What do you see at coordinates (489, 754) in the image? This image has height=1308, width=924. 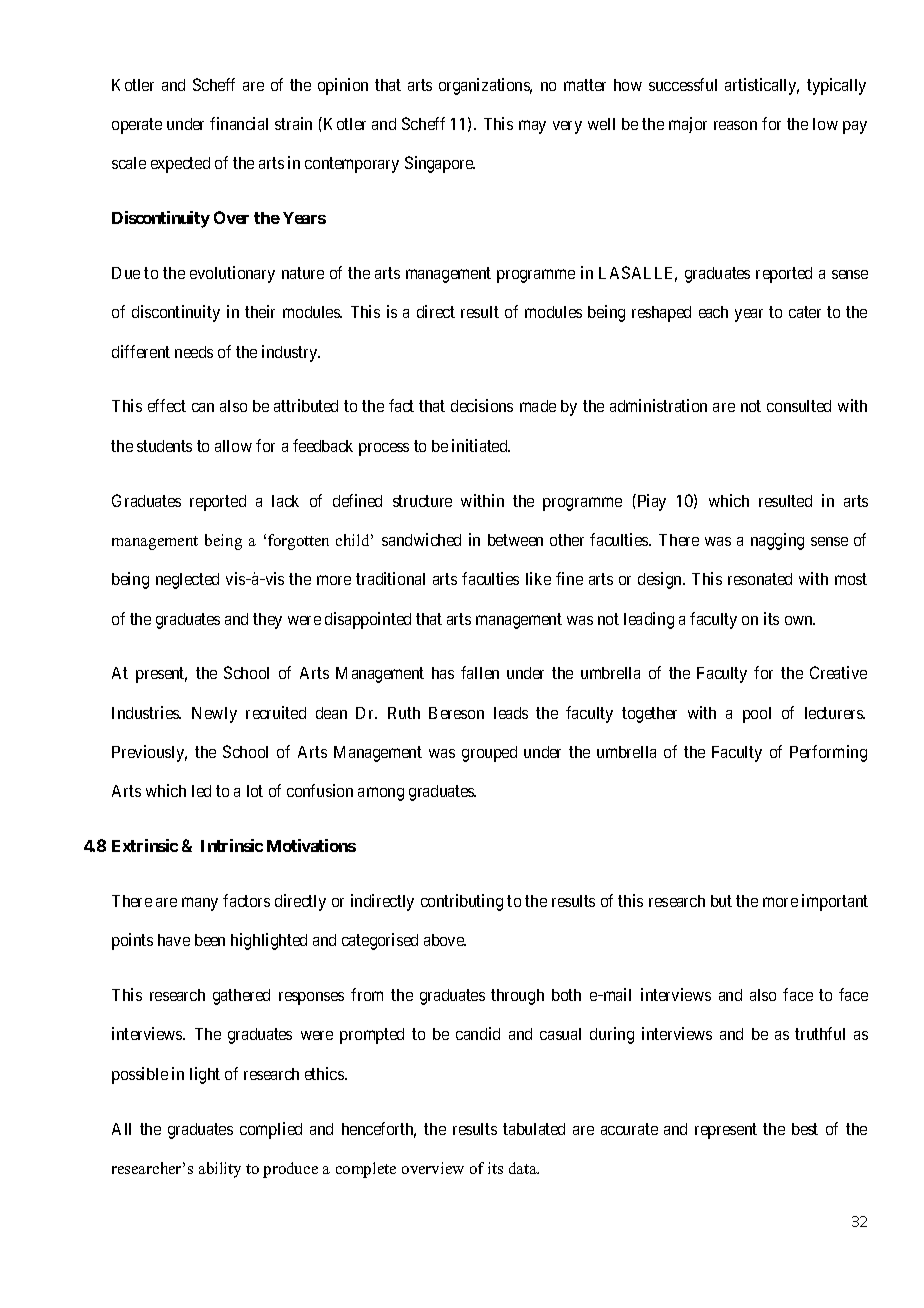 I see `grouped` at bounding box center [489, 754].
